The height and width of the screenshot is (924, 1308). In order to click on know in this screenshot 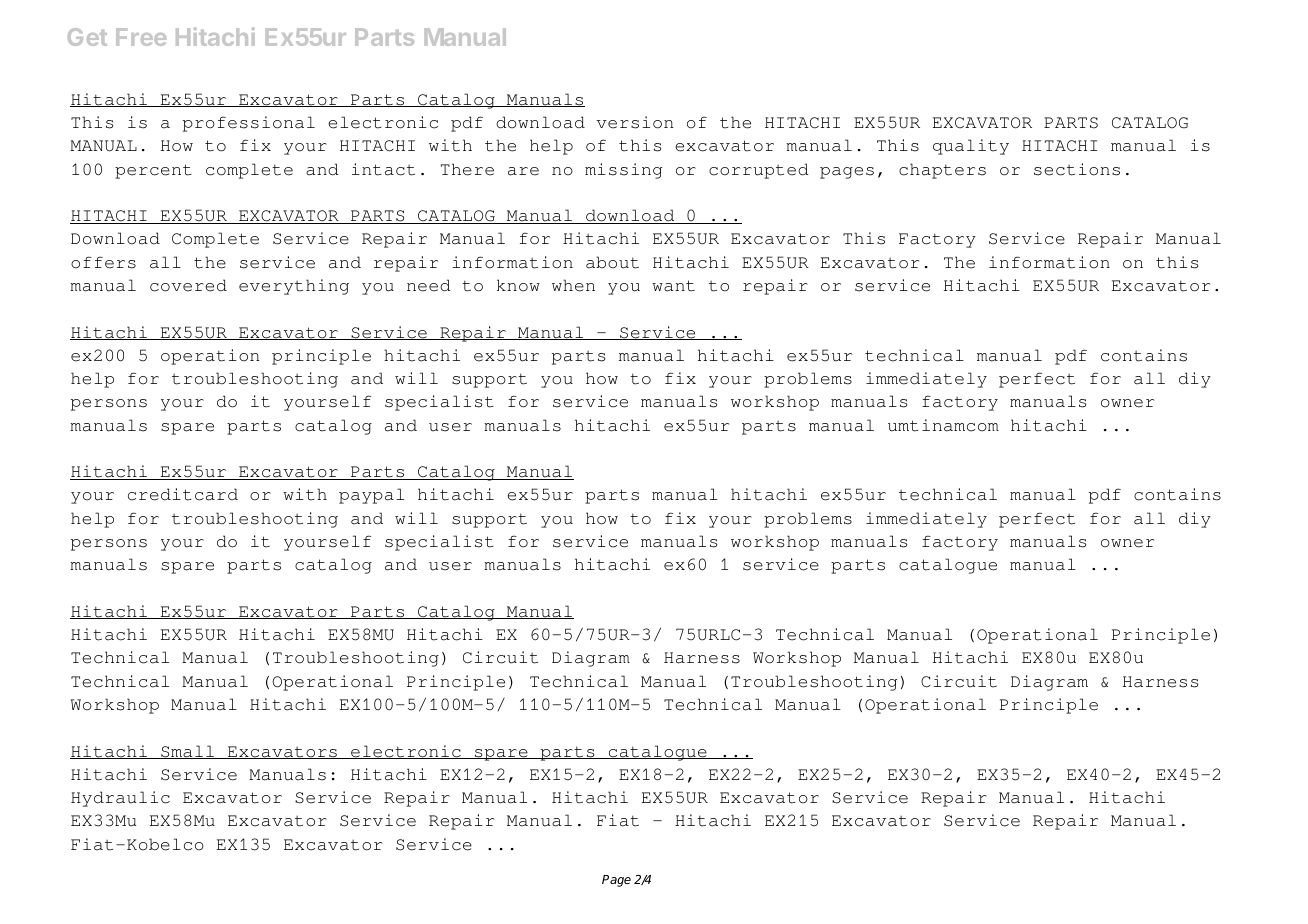, I will do `click(518, 285)`.
